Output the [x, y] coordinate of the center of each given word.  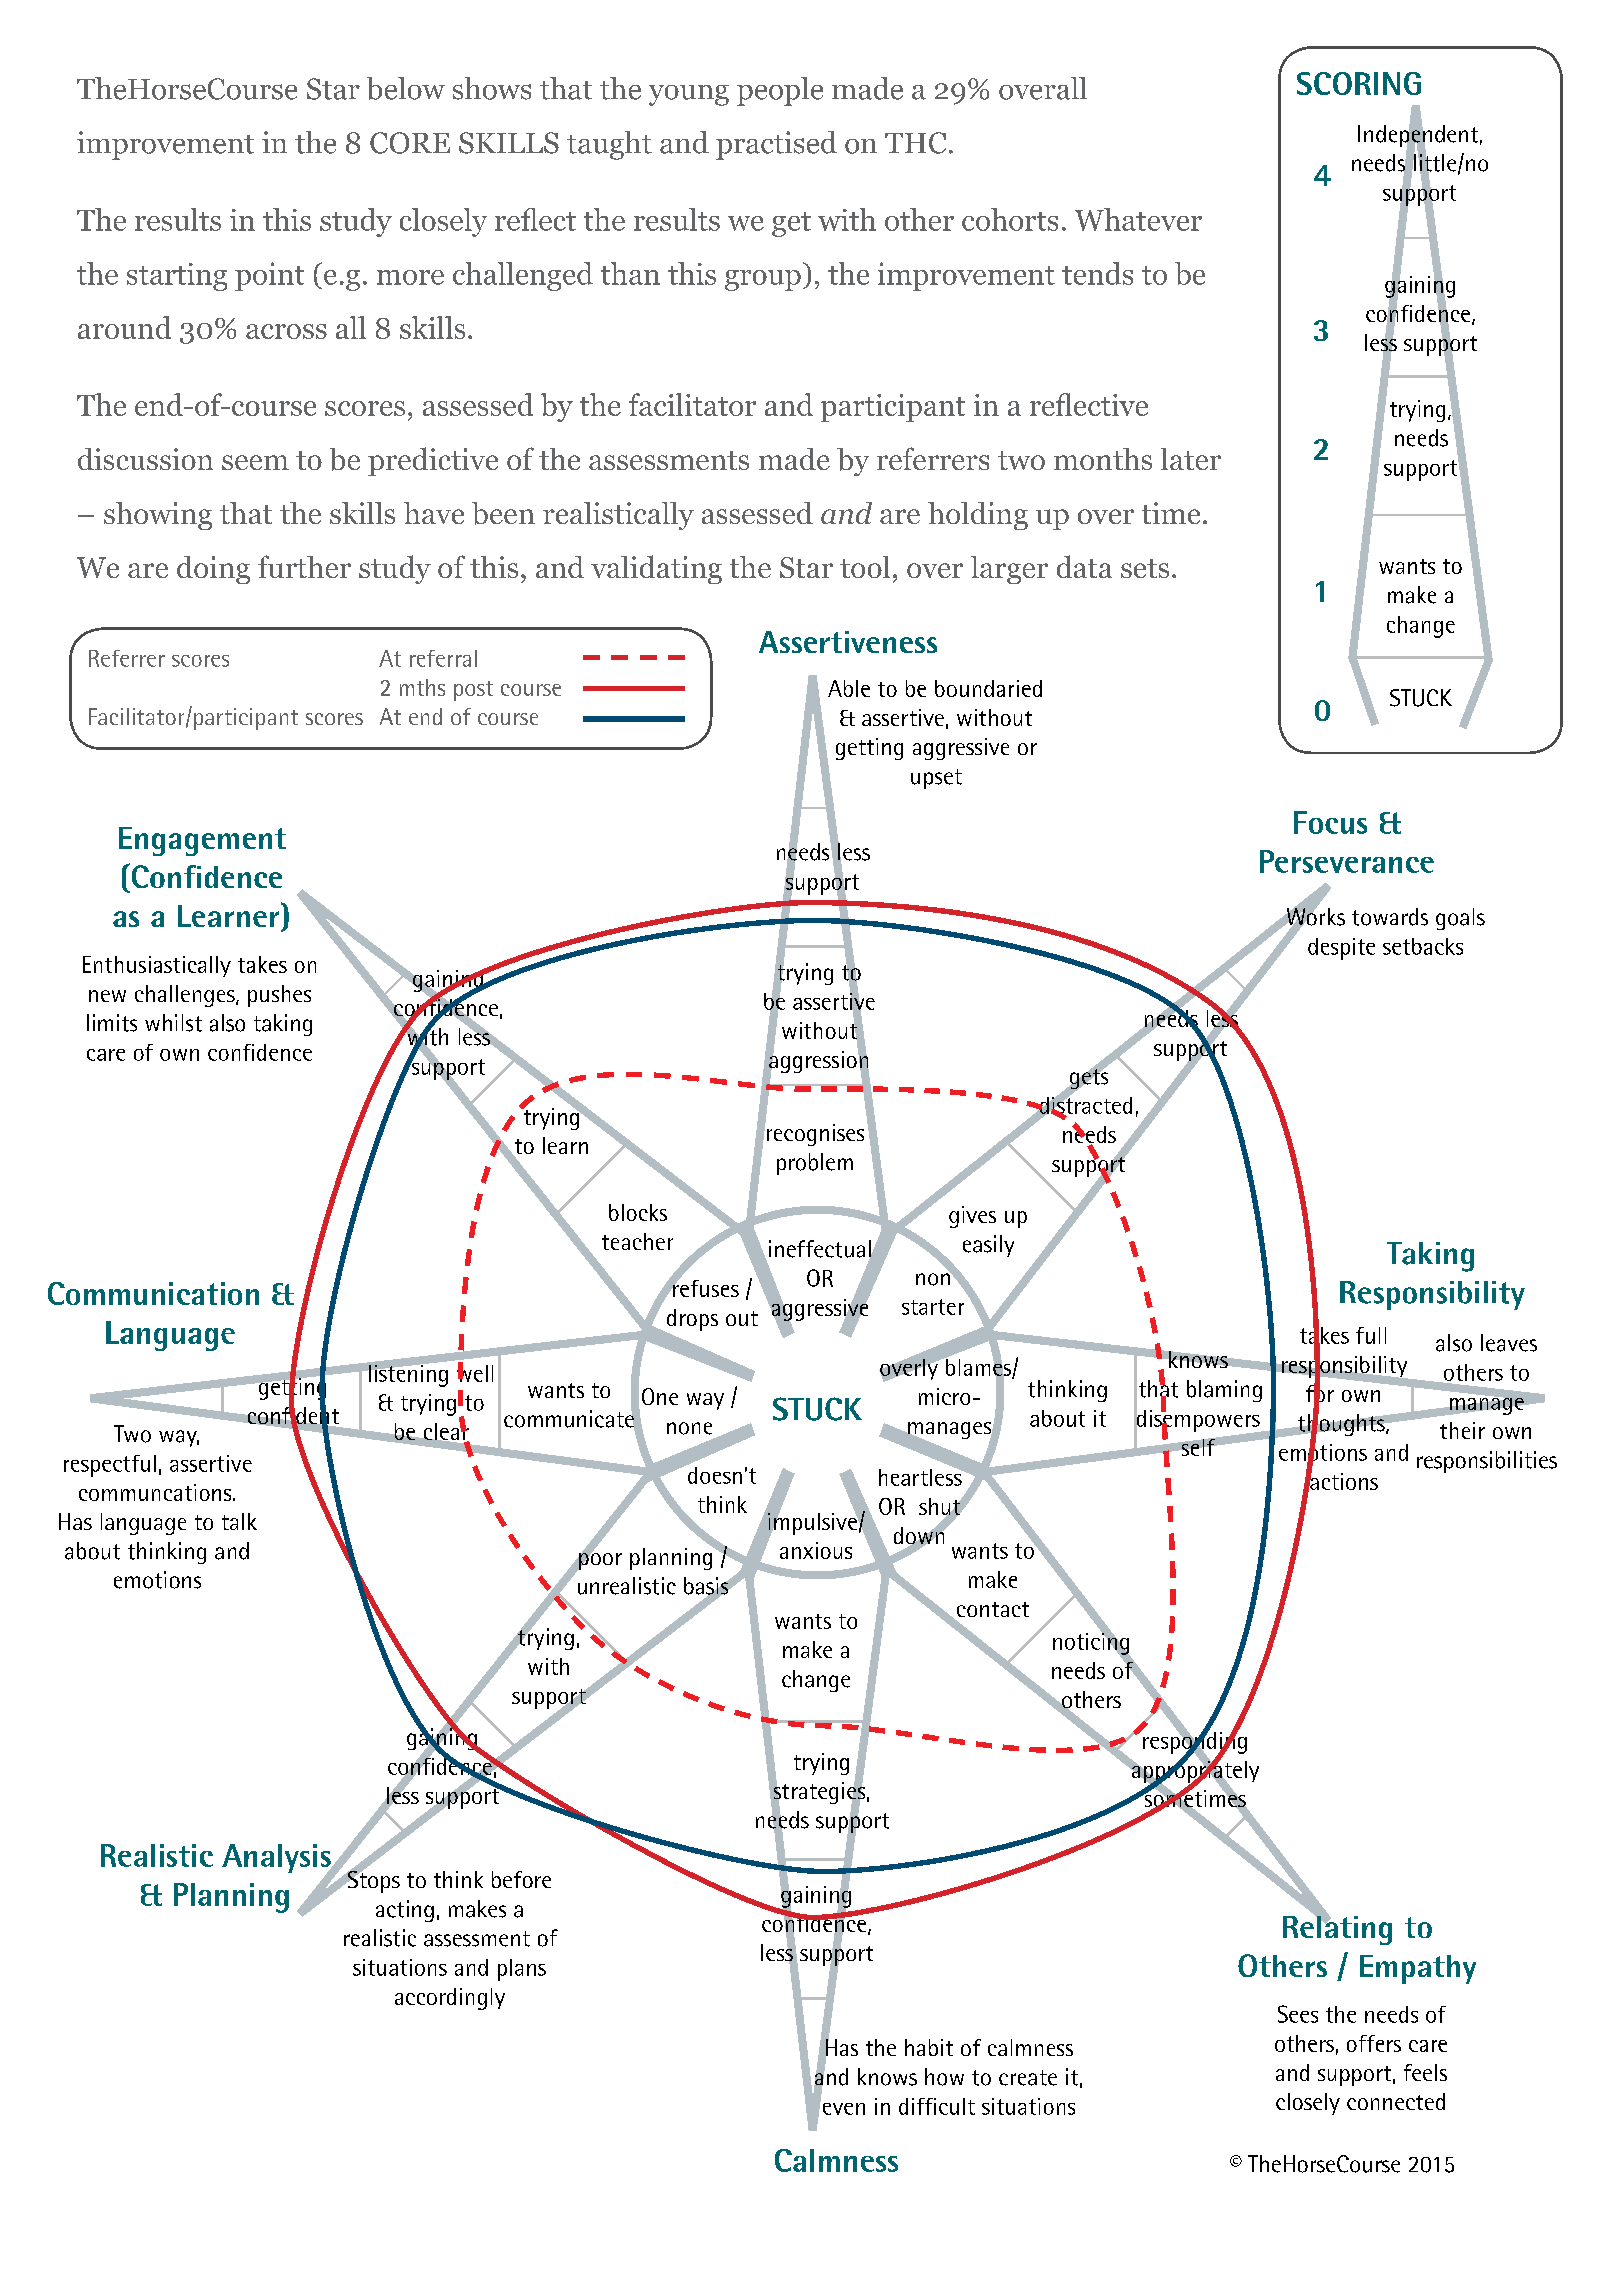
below [406, 88]
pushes [279, 996]
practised [776, 145]
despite [1341, 949]
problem [815, 1164]
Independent [1418, 136]
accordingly [450, 1999]
